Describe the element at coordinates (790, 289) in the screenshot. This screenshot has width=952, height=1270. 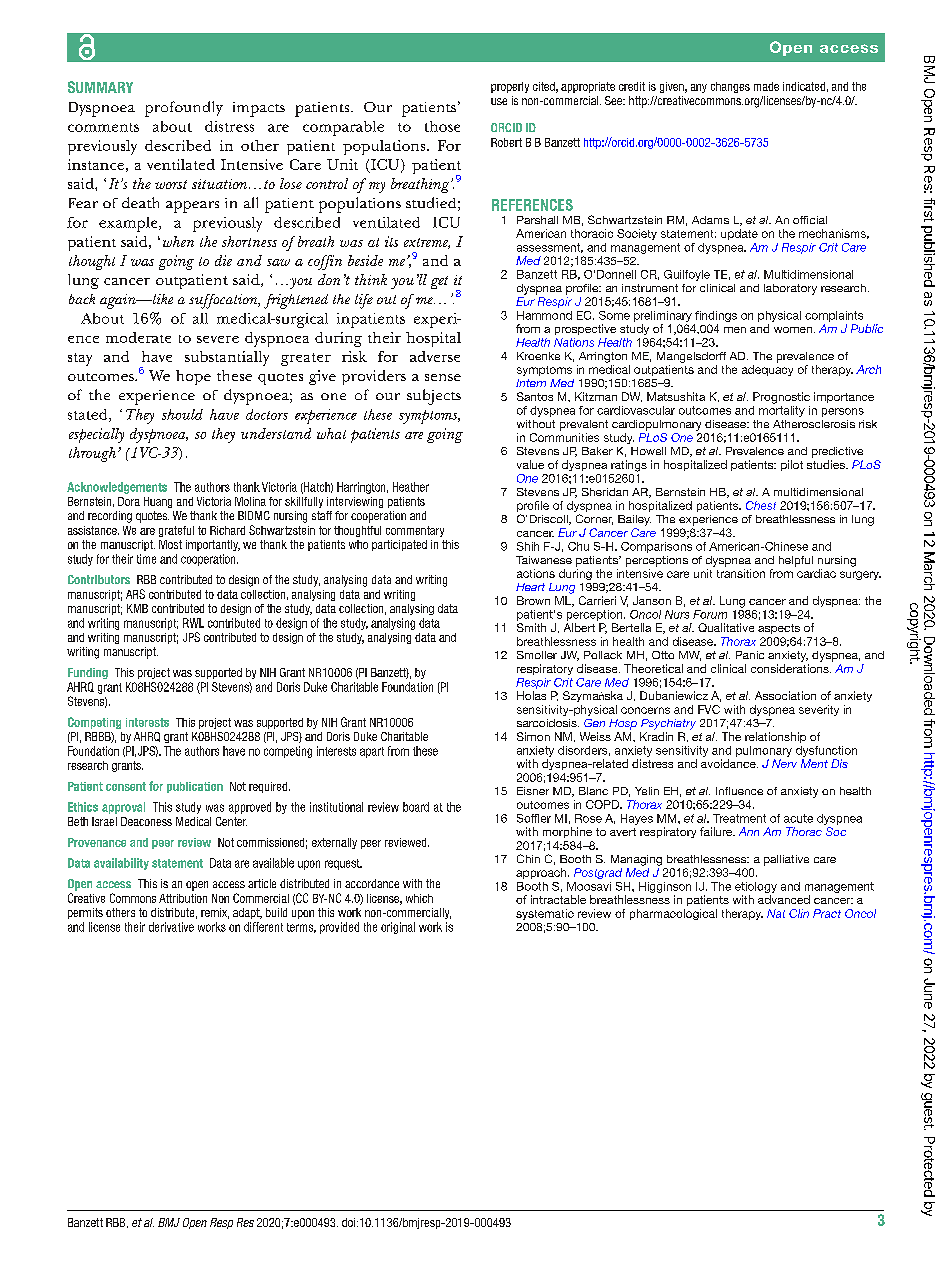
I see `laboratory` at that location.
